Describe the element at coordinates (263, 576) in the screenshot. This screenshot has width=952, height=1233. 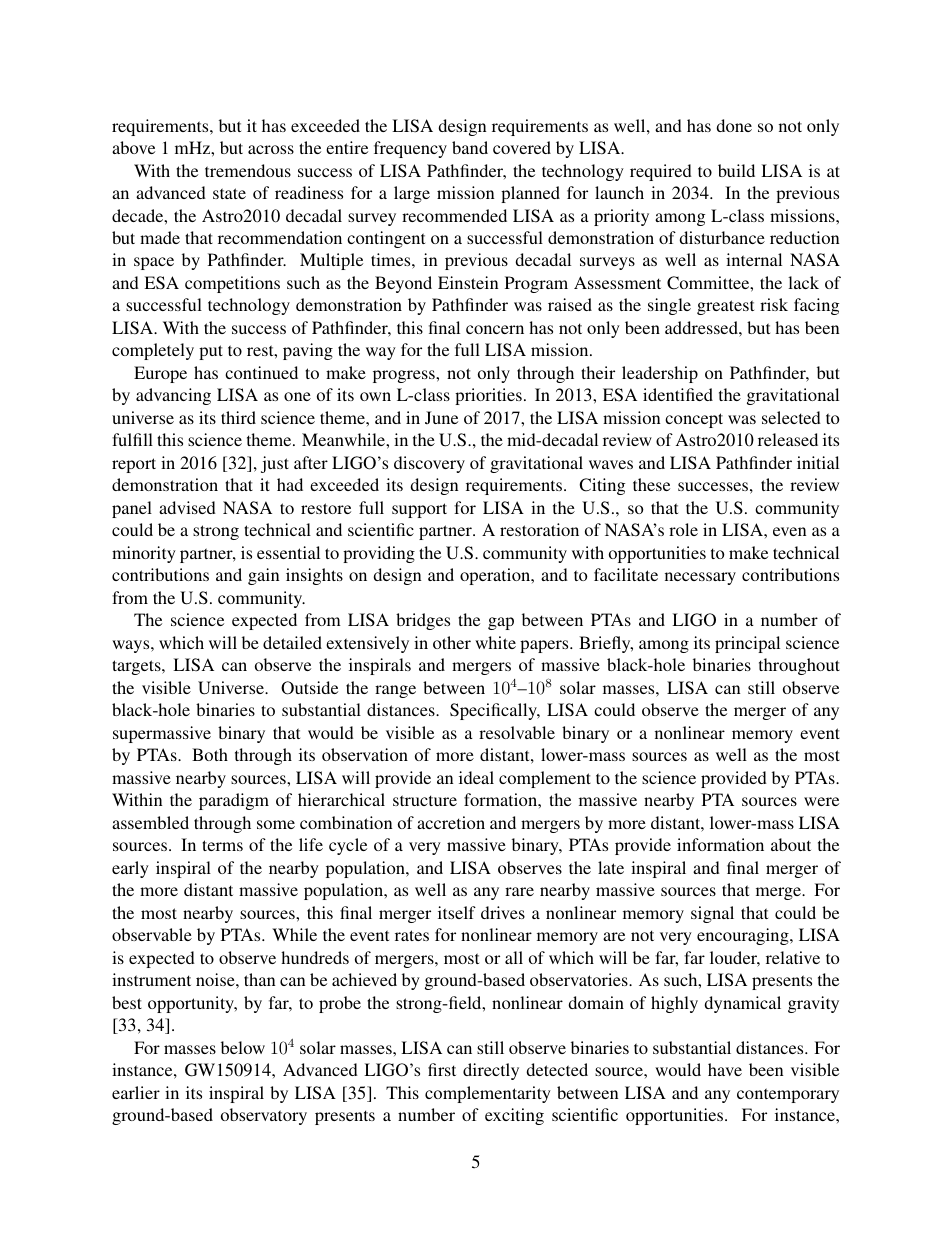
I see `gain` at that location.
